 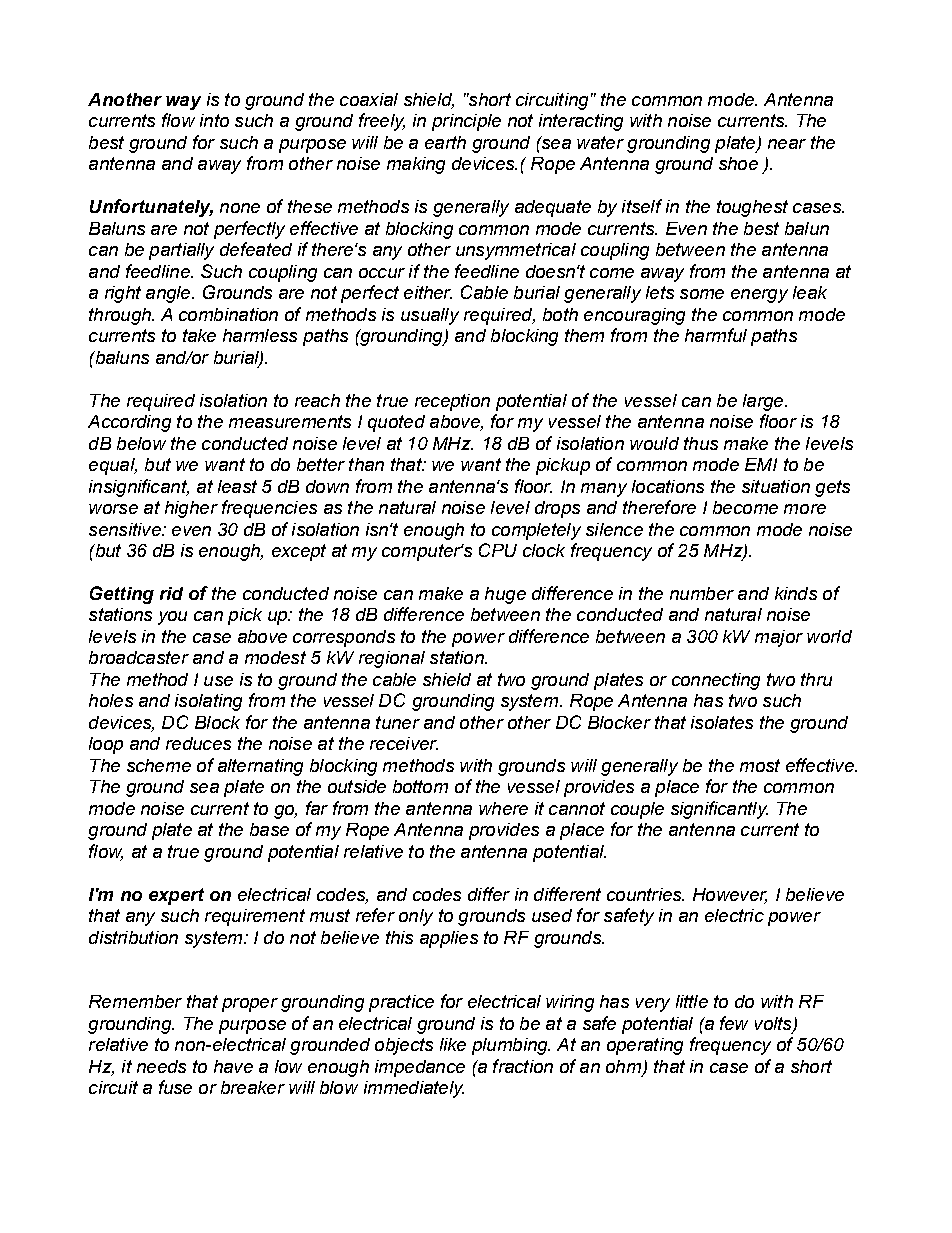 What do you see at coordinates (214, 120) in the screenshot?
I see `into` at bounding box center [214, 120].
